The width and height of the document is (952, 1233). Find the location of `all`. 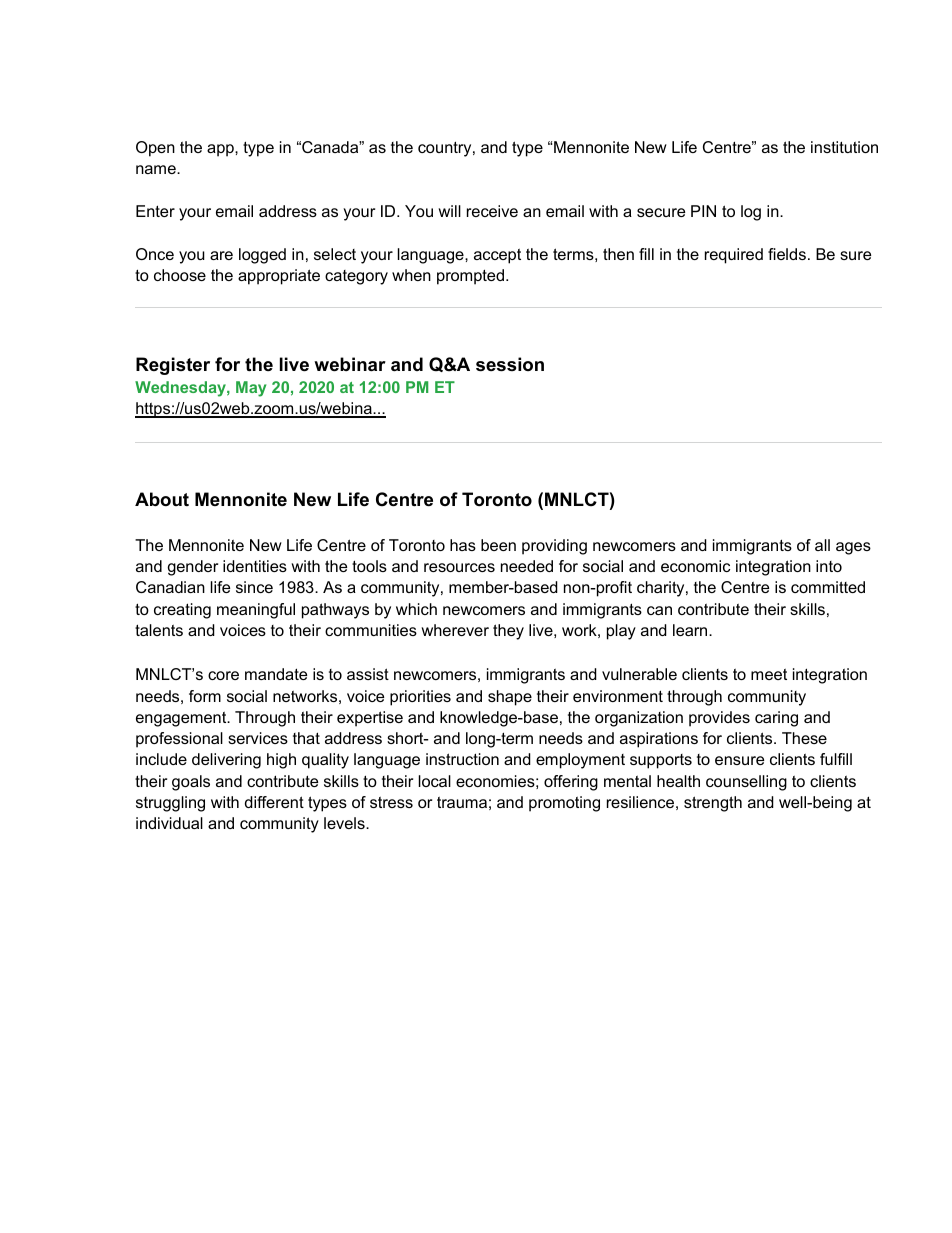

all is located at coordinates (822, 545).
